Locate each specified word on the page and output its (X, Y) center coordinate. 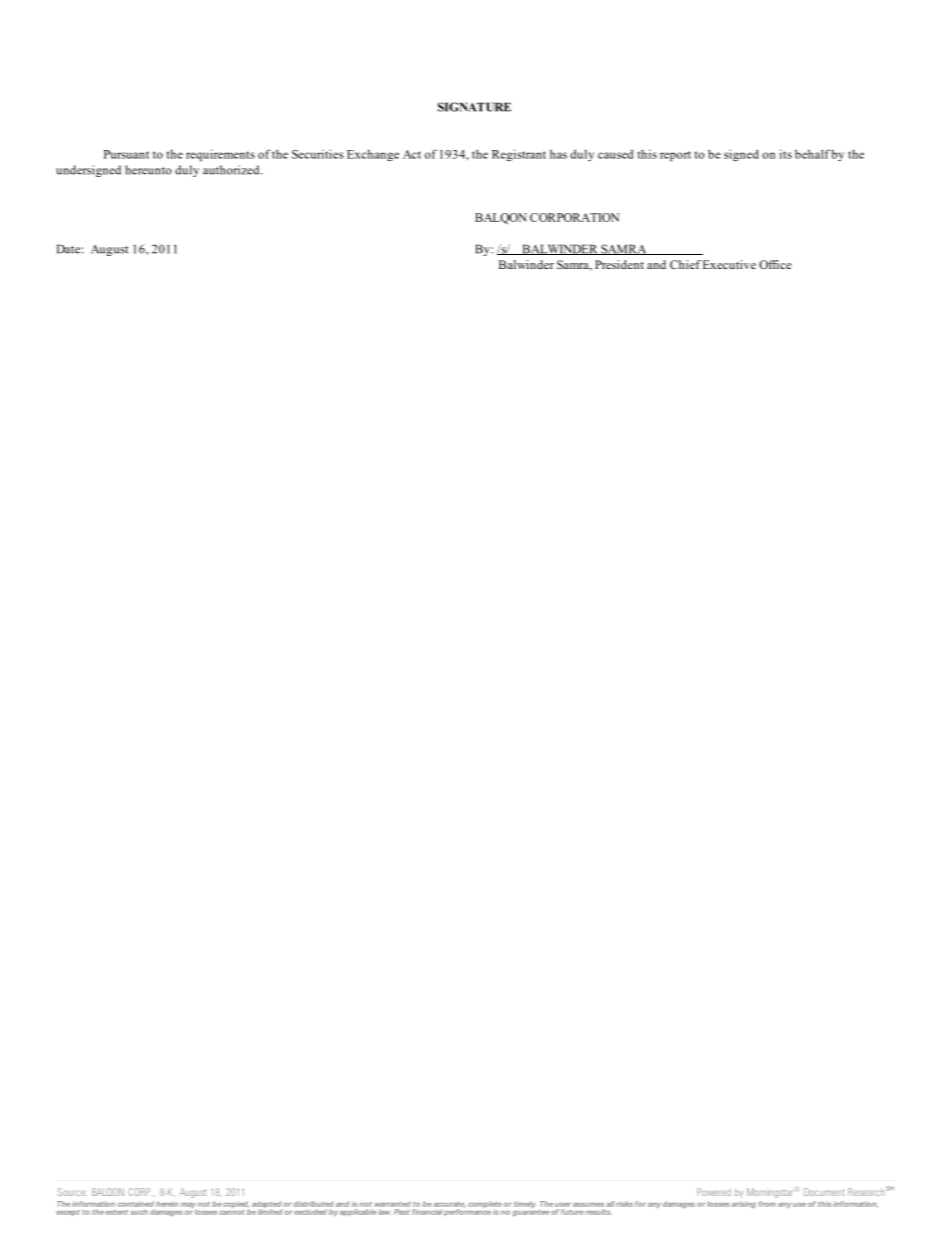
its (786, 154)
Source (72, 1192)
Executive (729, 264)
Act (412, 154)
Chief (685, 264)
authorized (232, 170)
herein (167, 1204)
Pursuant (126, 154)
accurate (449, 1205)
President (619, 264)
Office (775, 264)
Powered (714, 1192)
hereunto (148, 170)
